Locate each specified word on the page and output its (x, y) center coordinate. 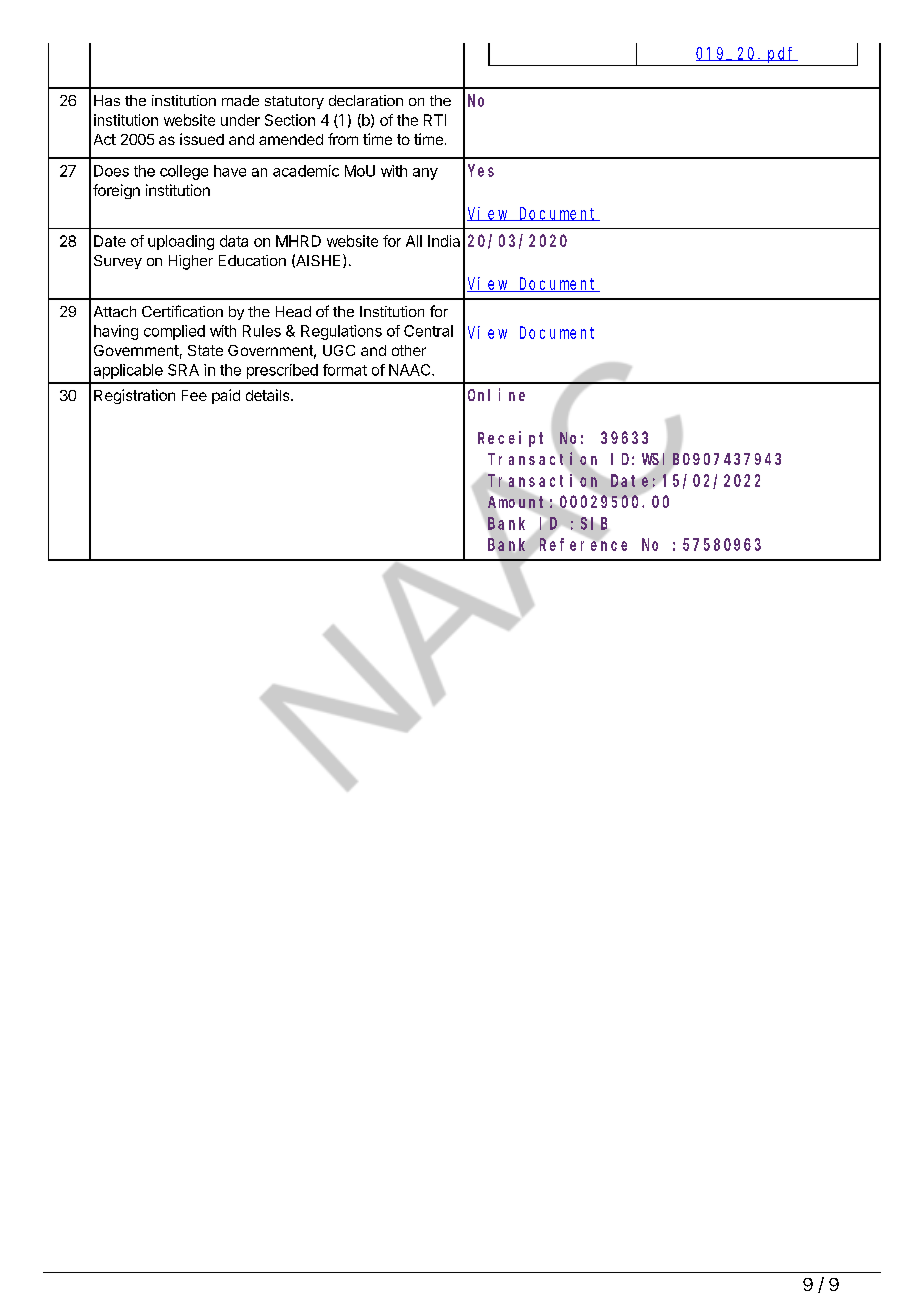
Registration (134, 396)
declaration (366, 100)
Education (252, 260)
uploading (181, 242)
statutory (294, 102)
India (444, 241)
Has (107, 100)
